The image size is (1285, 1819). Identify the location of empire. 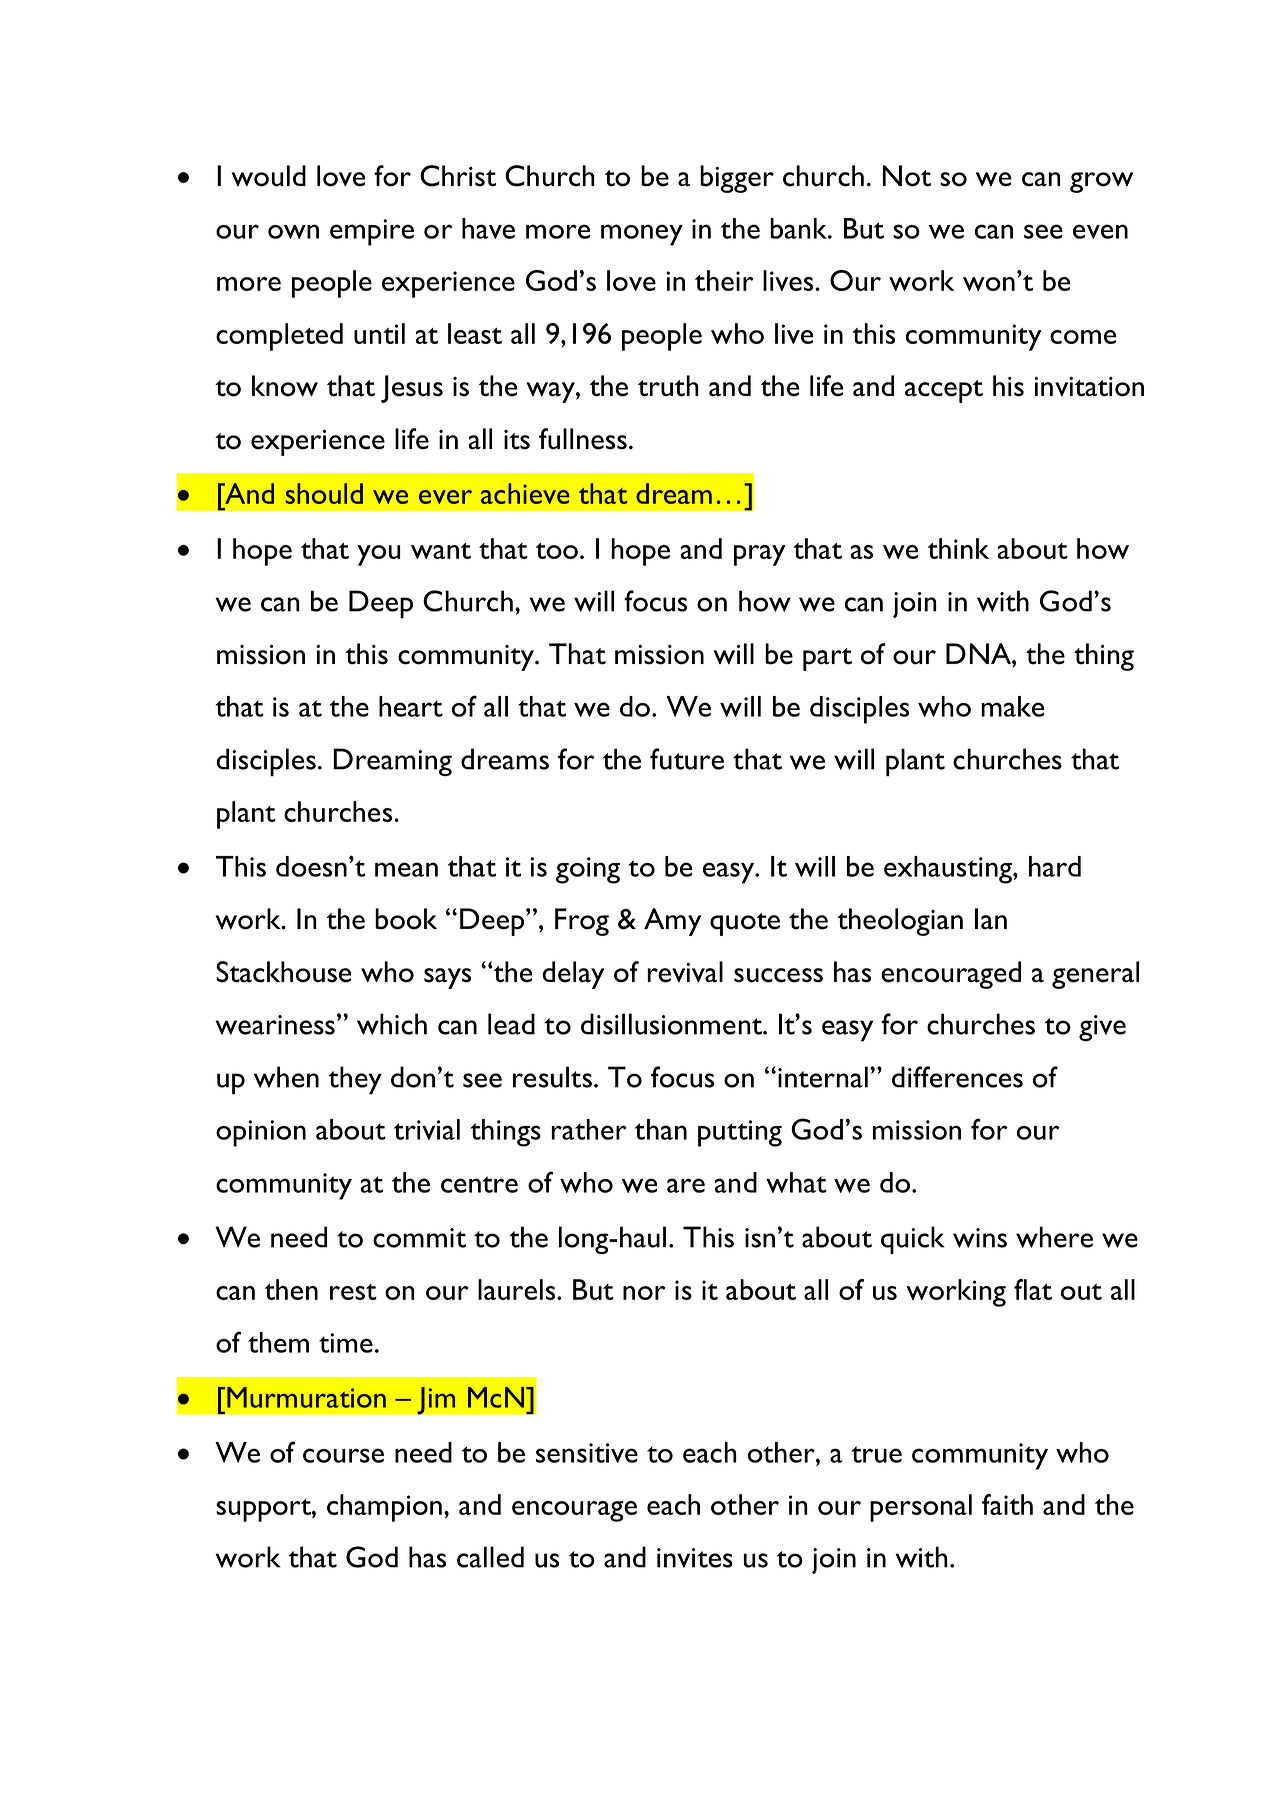
(372, 232).
